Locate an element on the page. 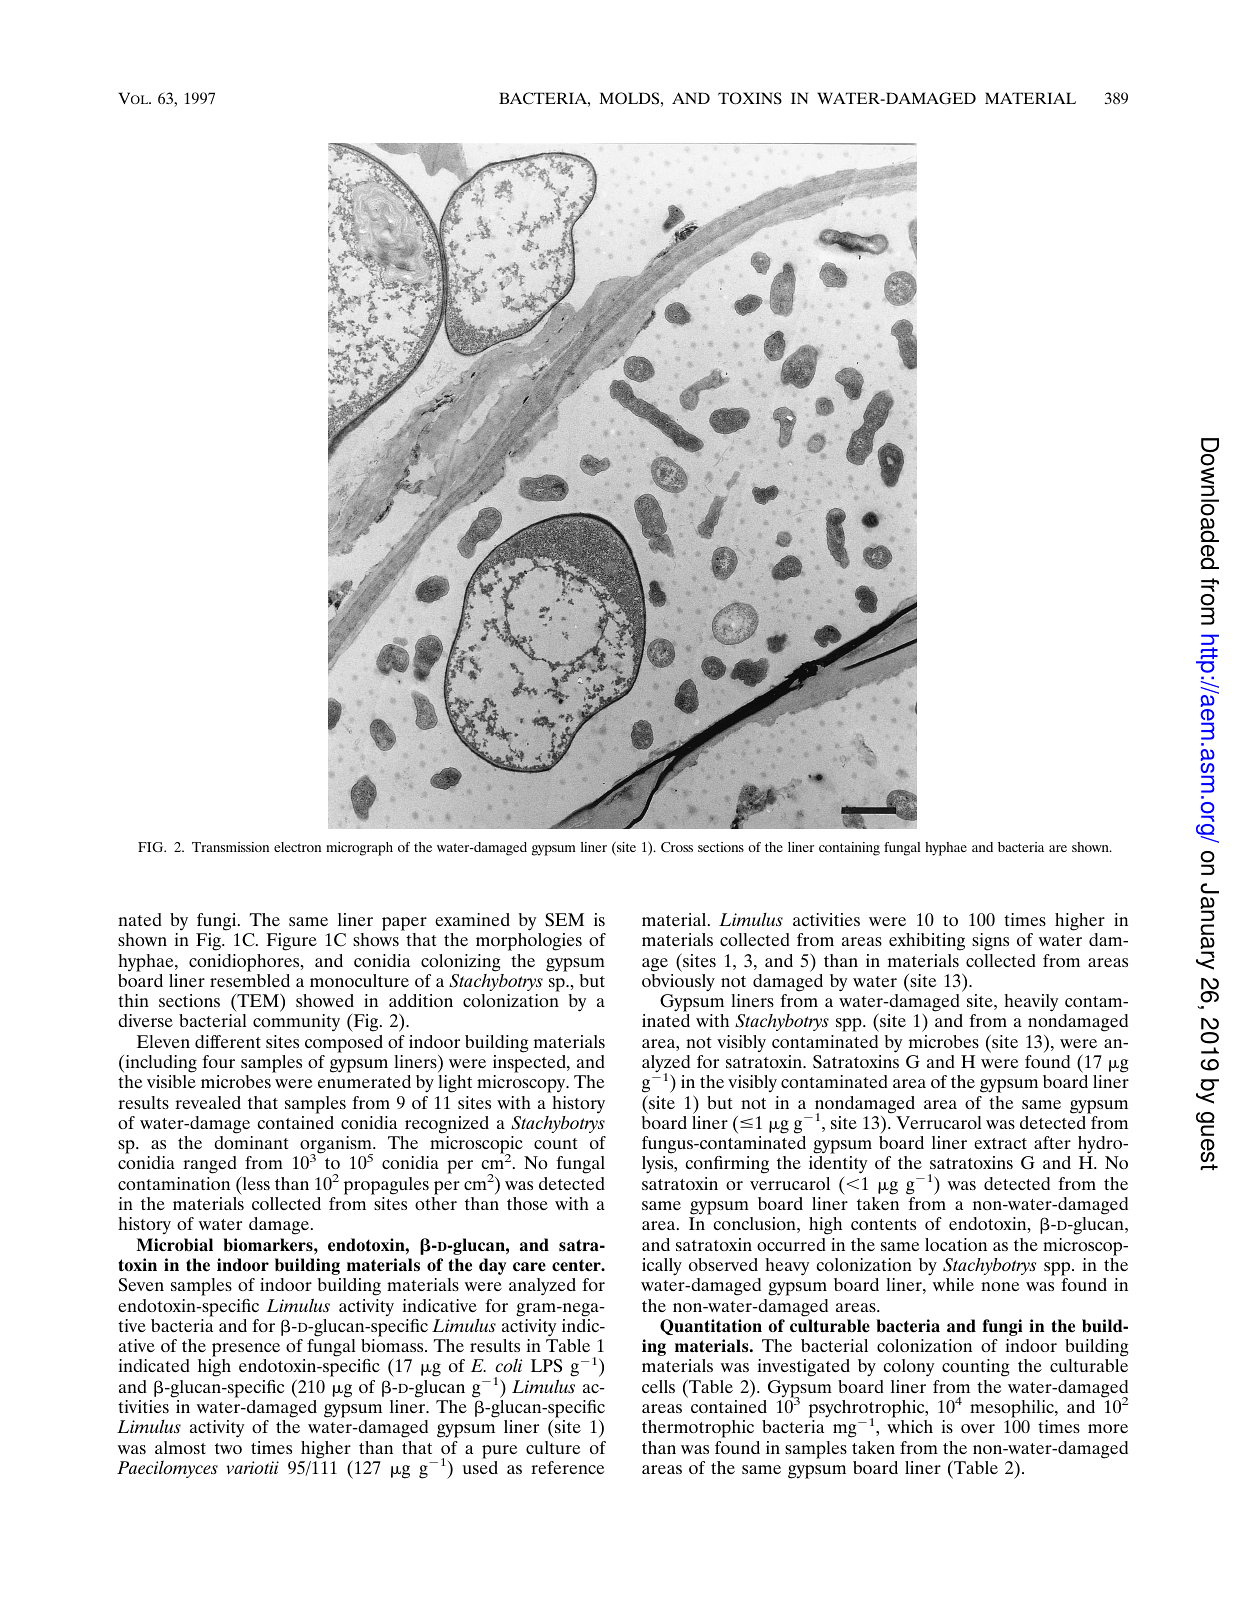 The width and height of the document is (1242, 1607). four is located at coordinates (218, 1061).
